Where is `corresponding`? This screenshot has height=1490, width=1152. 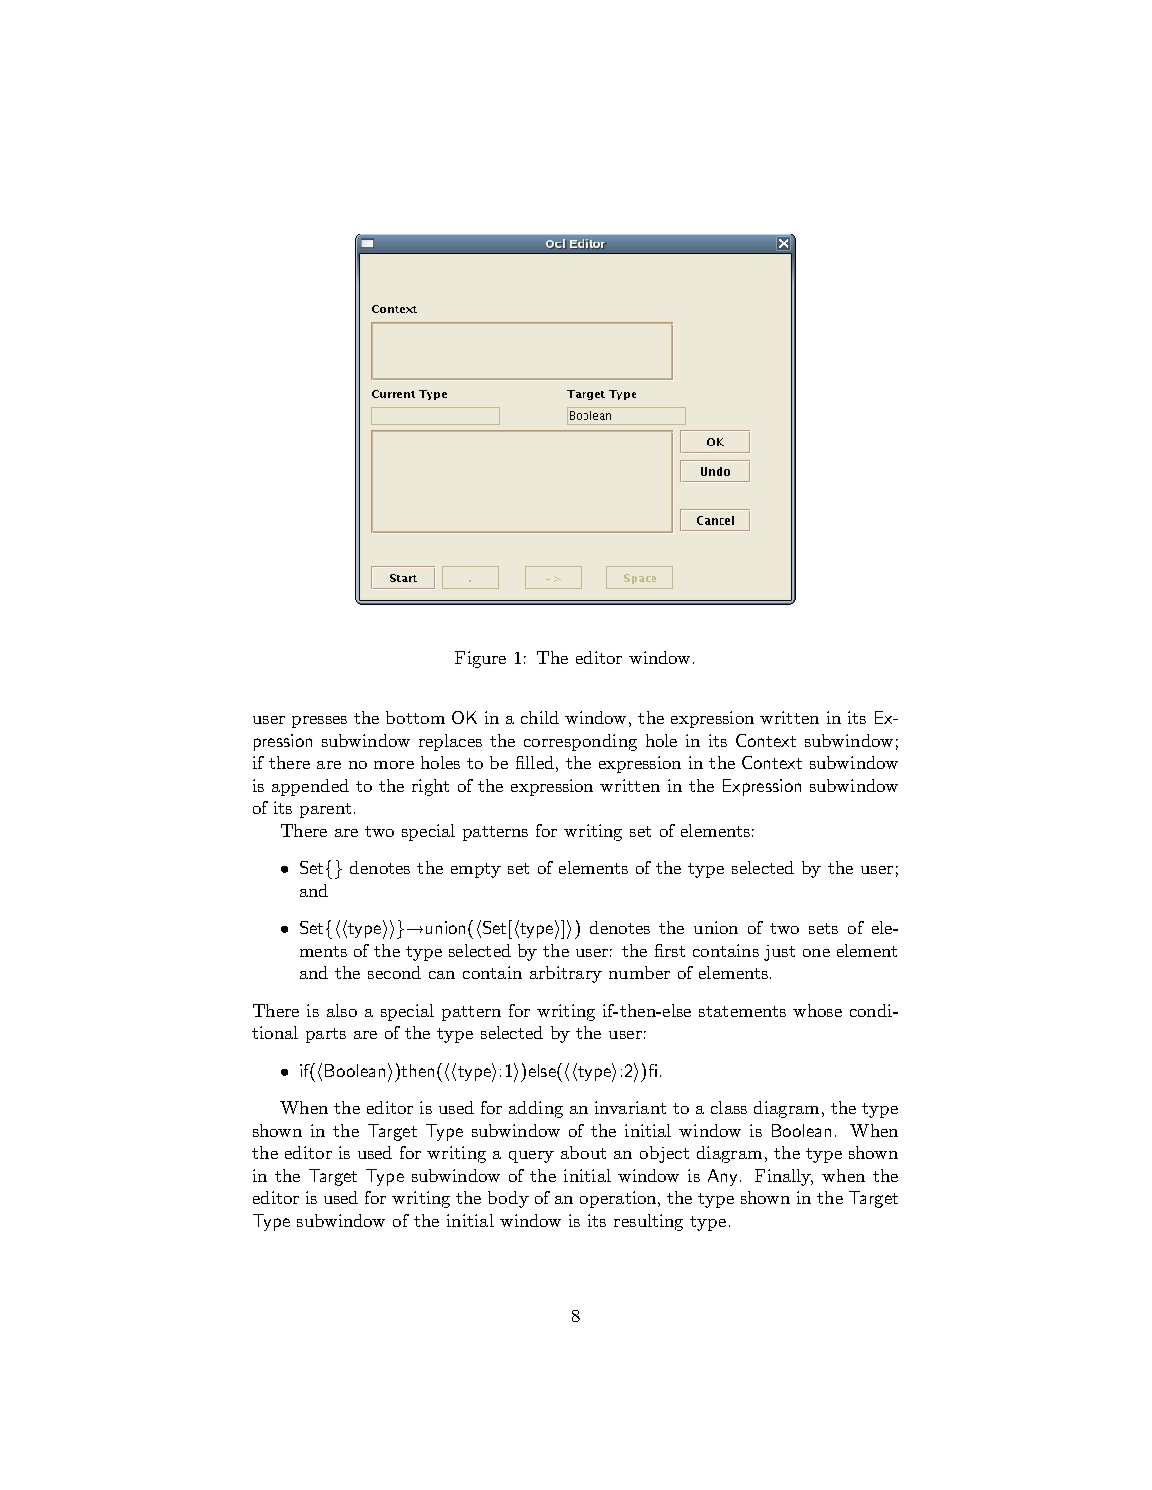
corresponding is located at coordinates (580, 742).
